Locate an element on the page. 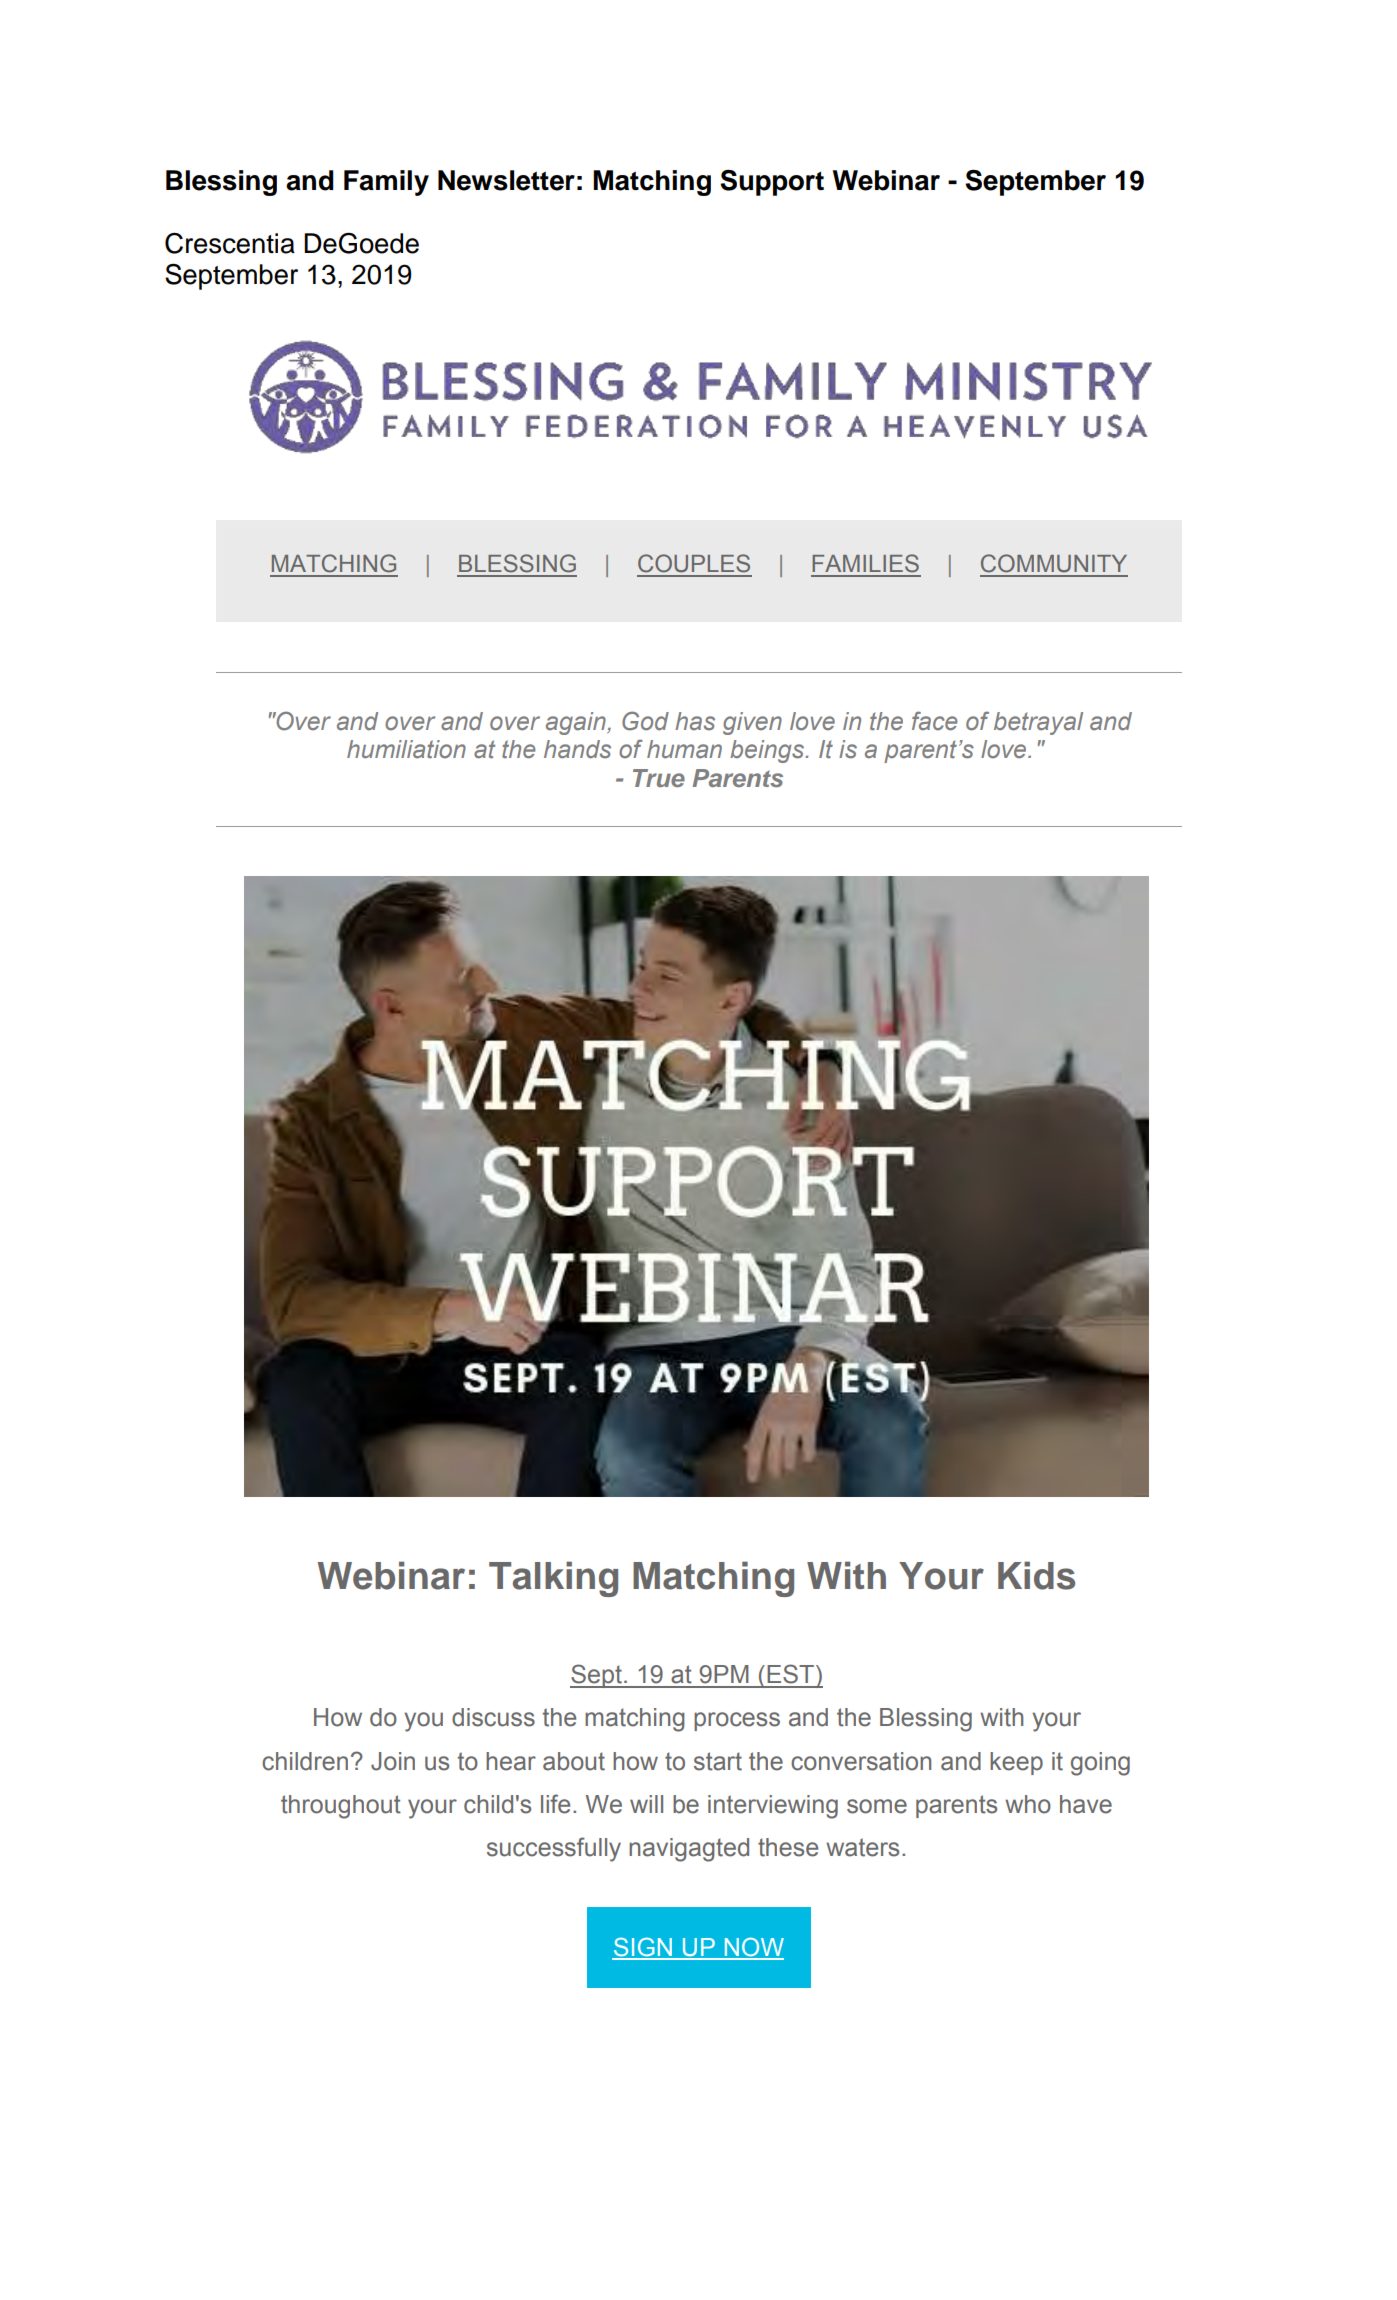 The image size is (1397, 2300). Talking is located at coordinates (553, 1579).
